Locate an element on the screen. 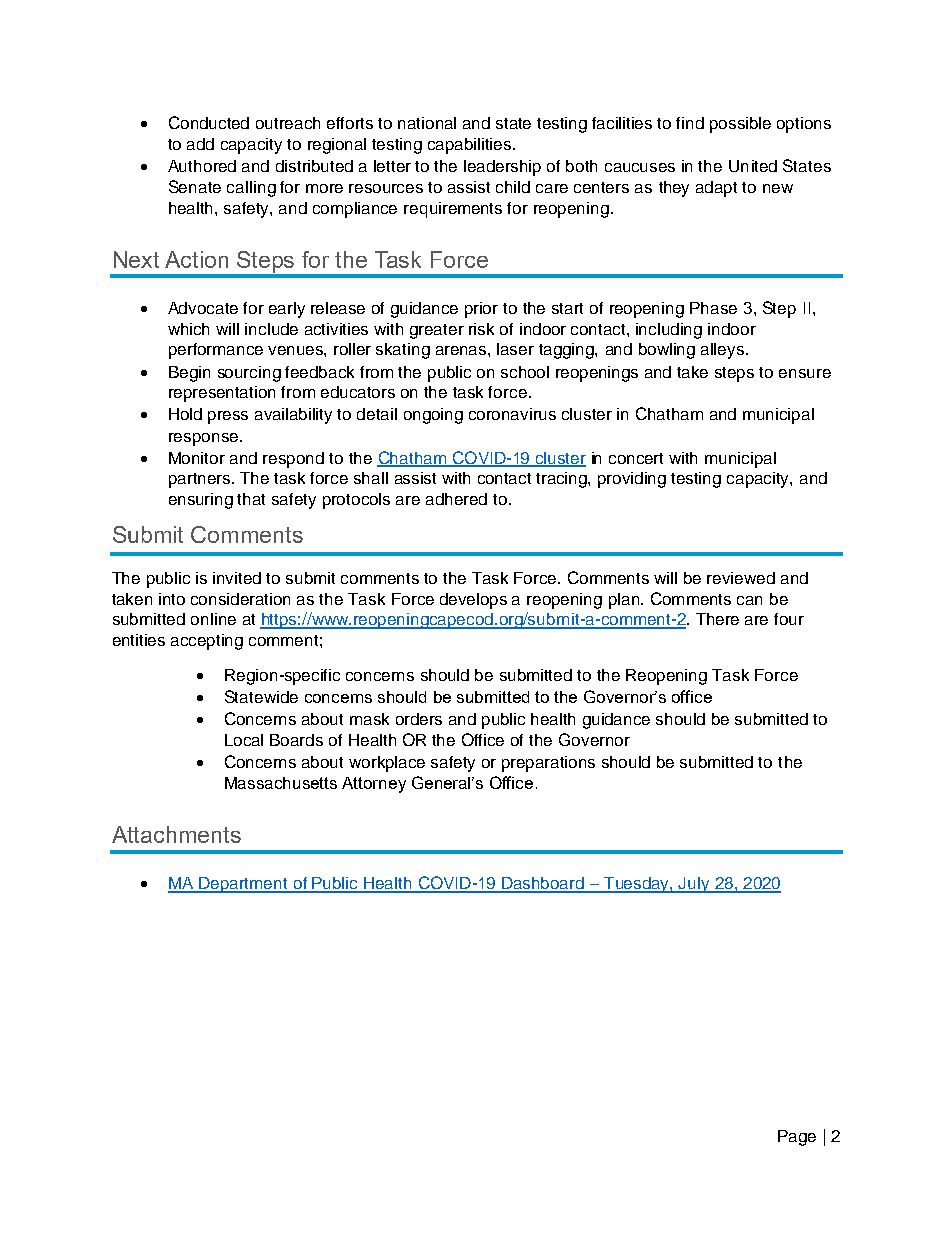 The image size is (952, 1233). Page is located at coordinates (797, 1138).
